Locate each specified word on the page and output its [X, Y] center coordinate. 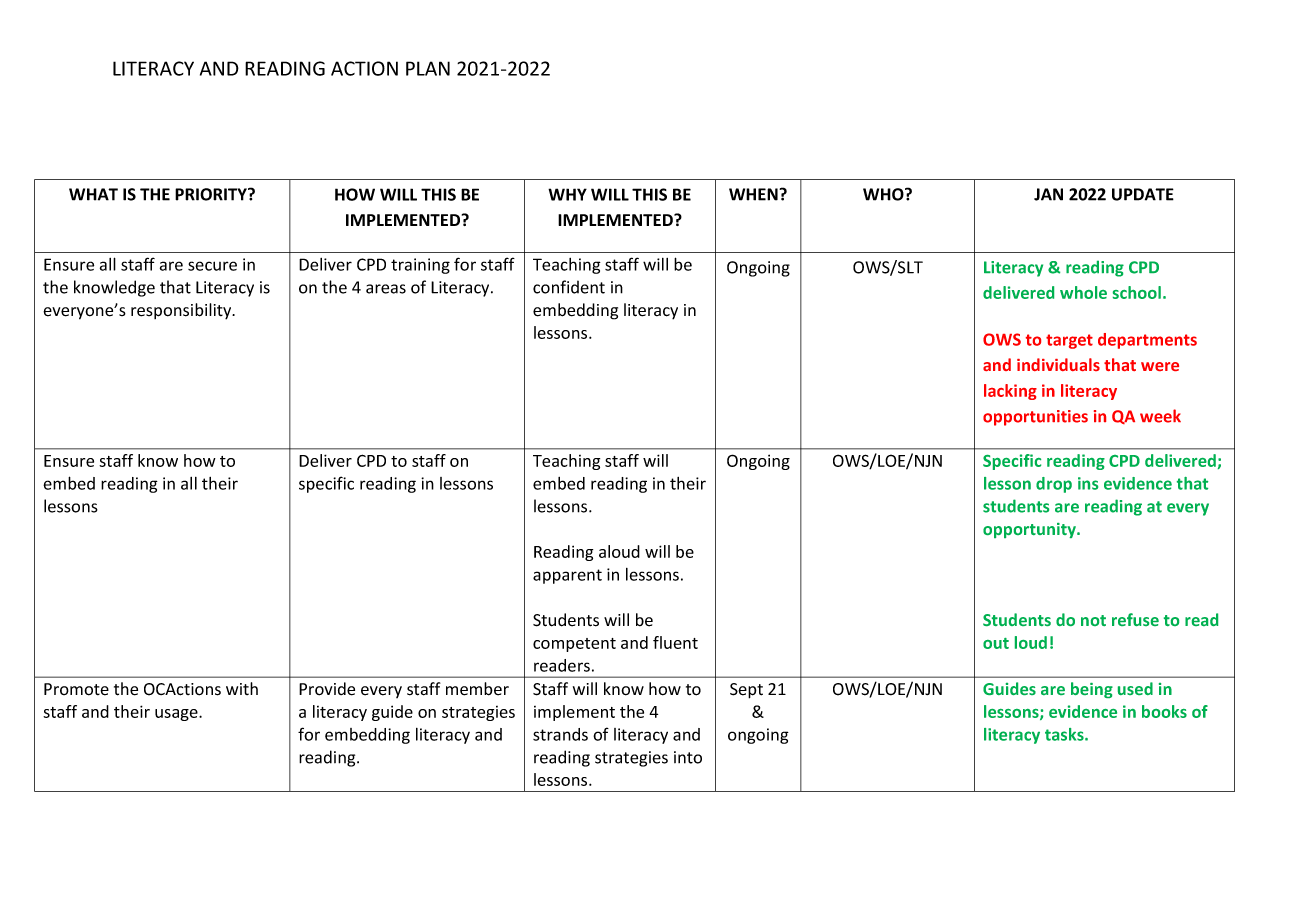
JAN [1048, 194]
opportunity [1030, 530]
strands [560, 734]
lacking [1010, 392]
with [242, 688]
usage [177, 715]
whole [1083, 292]
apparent [567, 576]
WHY [567, 194]
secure [212, 266]
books [1164, 711]
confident [569, 287]
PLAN [428, 68]
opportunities [1035, 418]
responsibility [182, 311]
